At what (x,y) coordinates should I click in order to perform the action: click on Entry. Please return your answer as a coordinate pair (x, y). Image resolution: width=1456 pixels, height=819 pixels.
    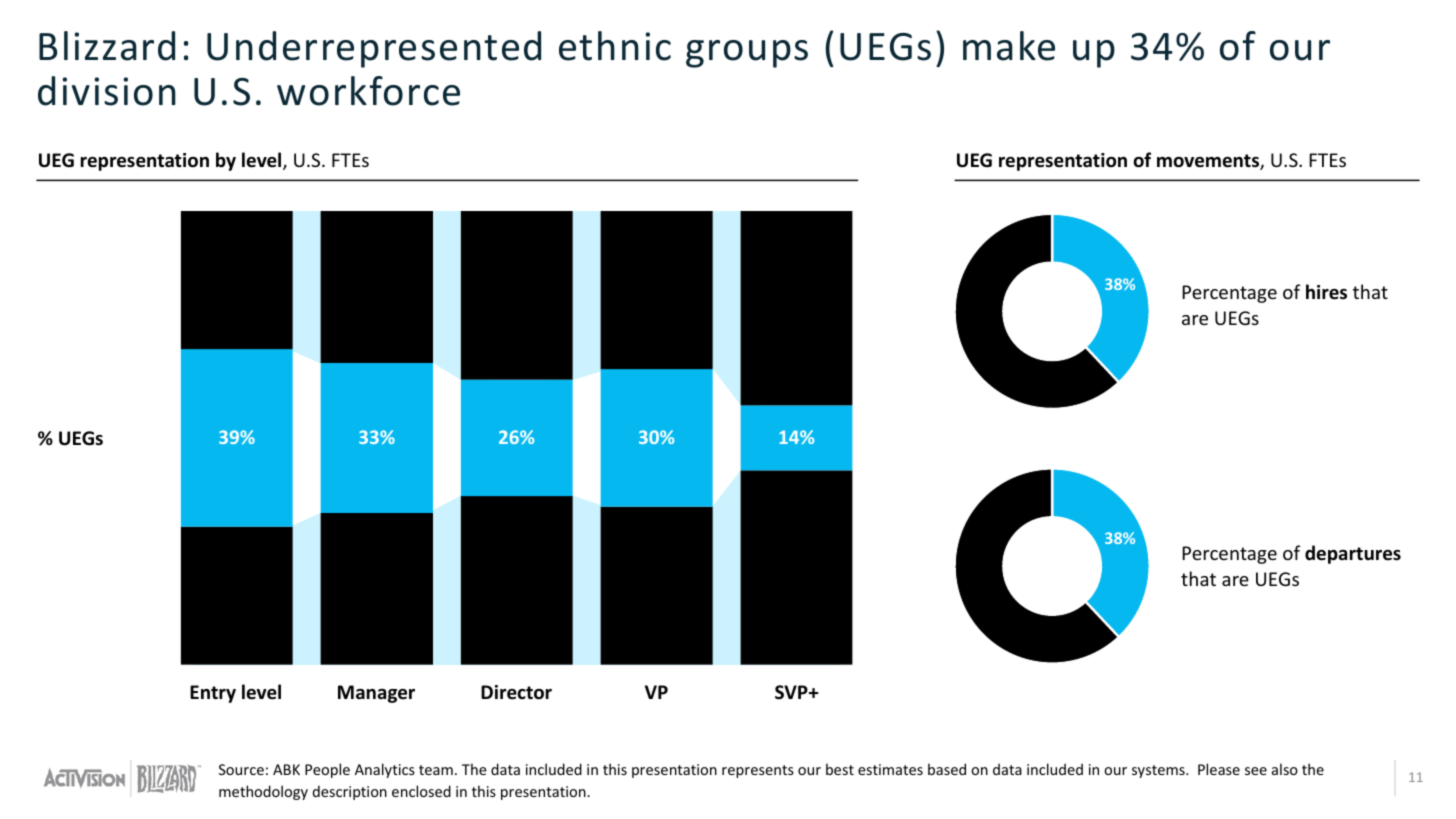
    Looking at the image, I should click on (213, 694).
